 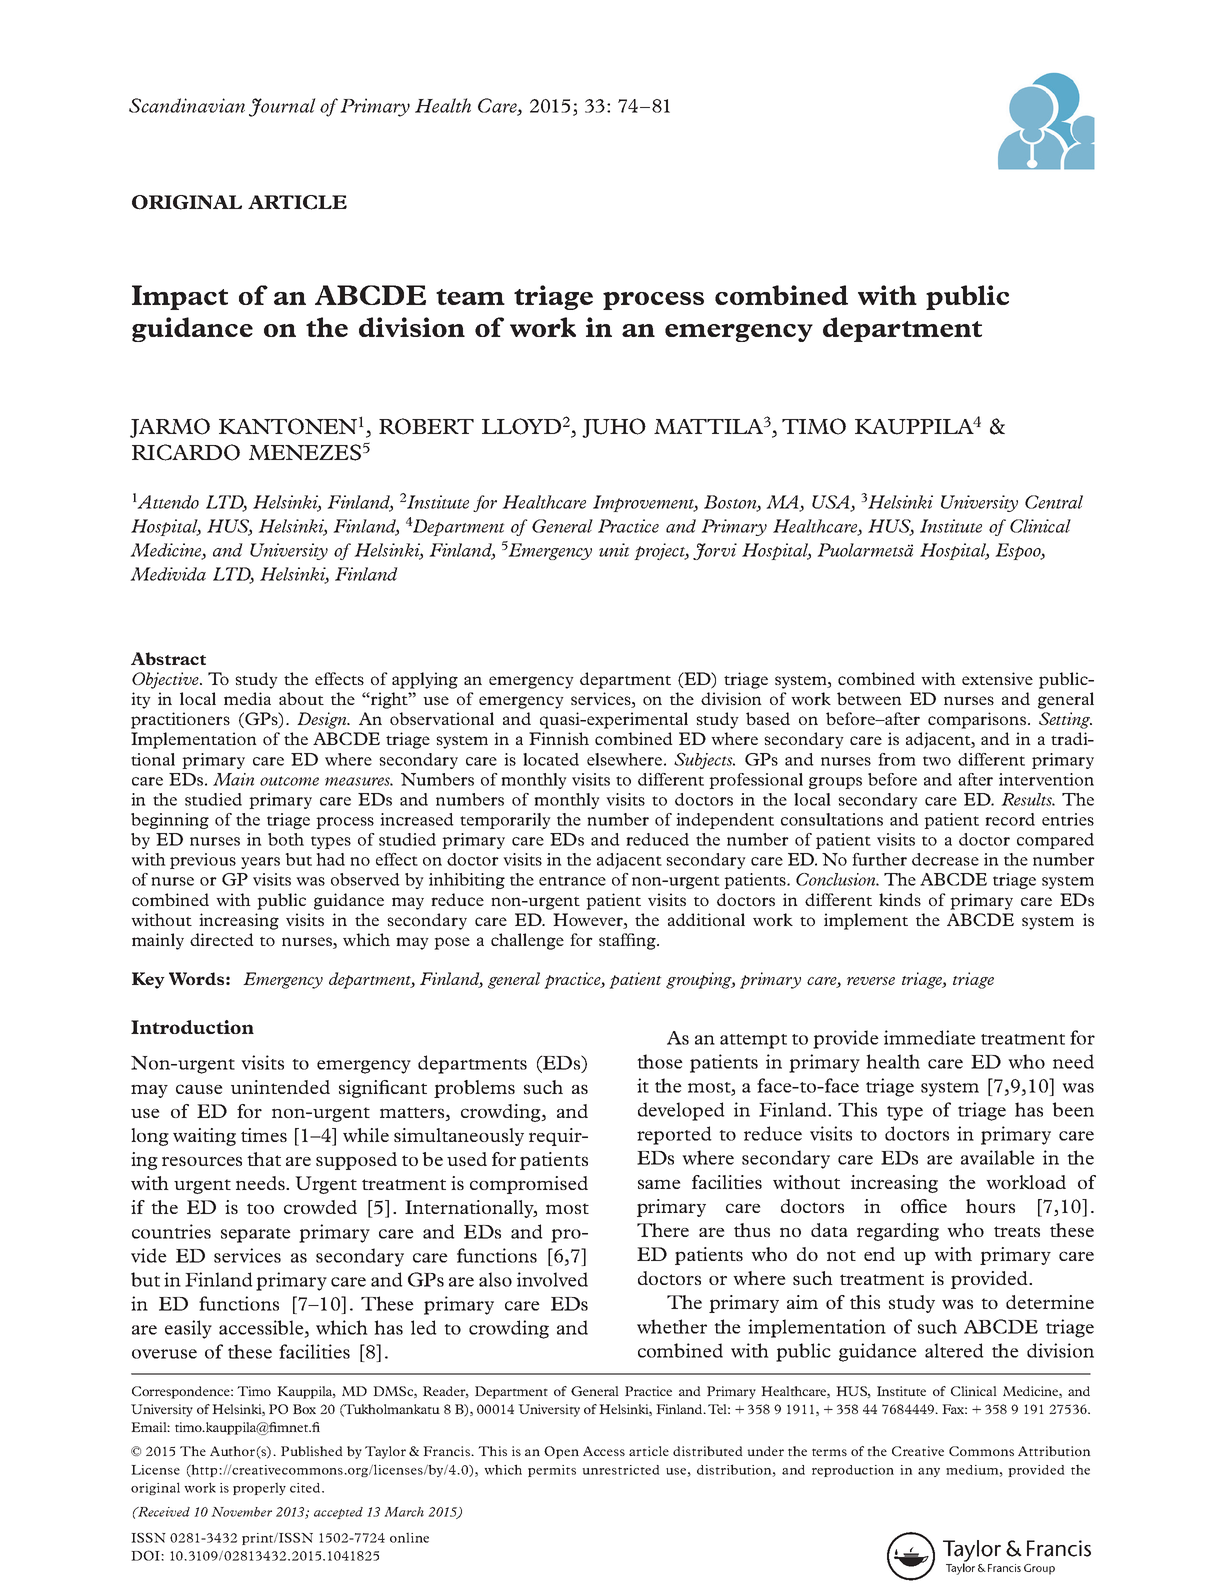 What do you see at coordinates (282, 107) in the screenshot?
I see `Journal` at bounding box center [282, 107].
